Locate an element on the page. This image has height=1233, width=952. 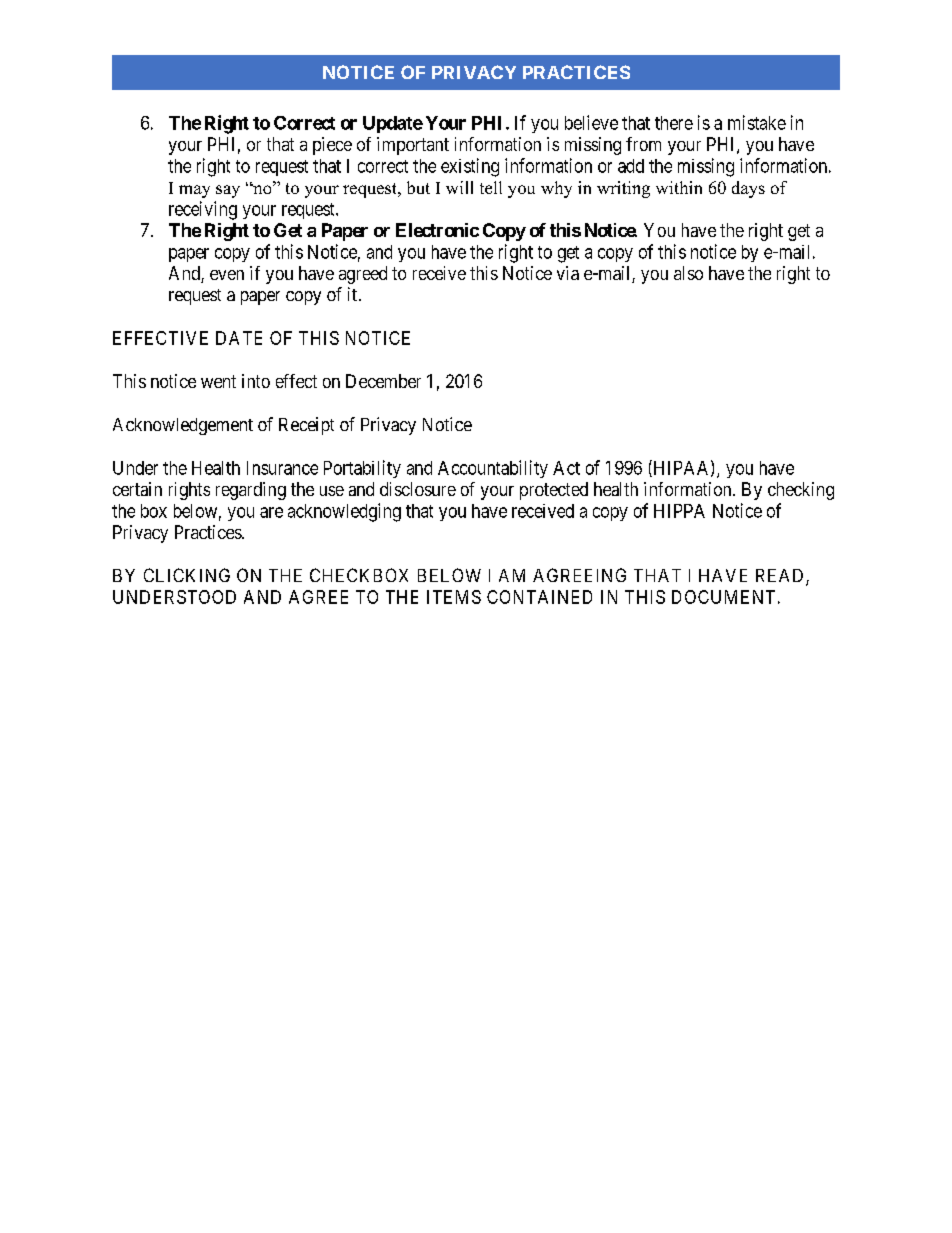
important is located at coordinates (413, 146).
